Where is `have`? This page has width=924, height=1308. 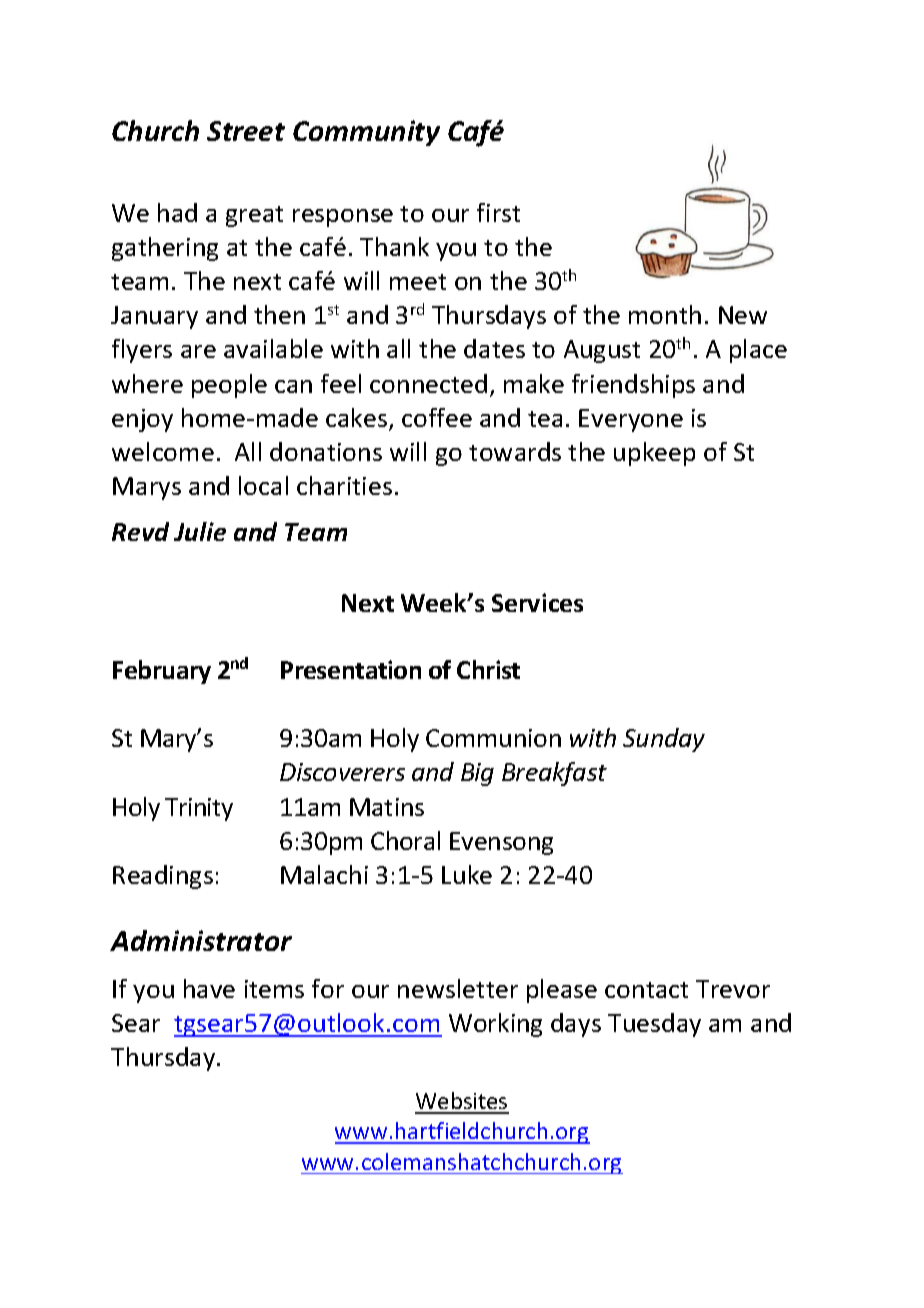
have is located at coordinates (209, 988).
